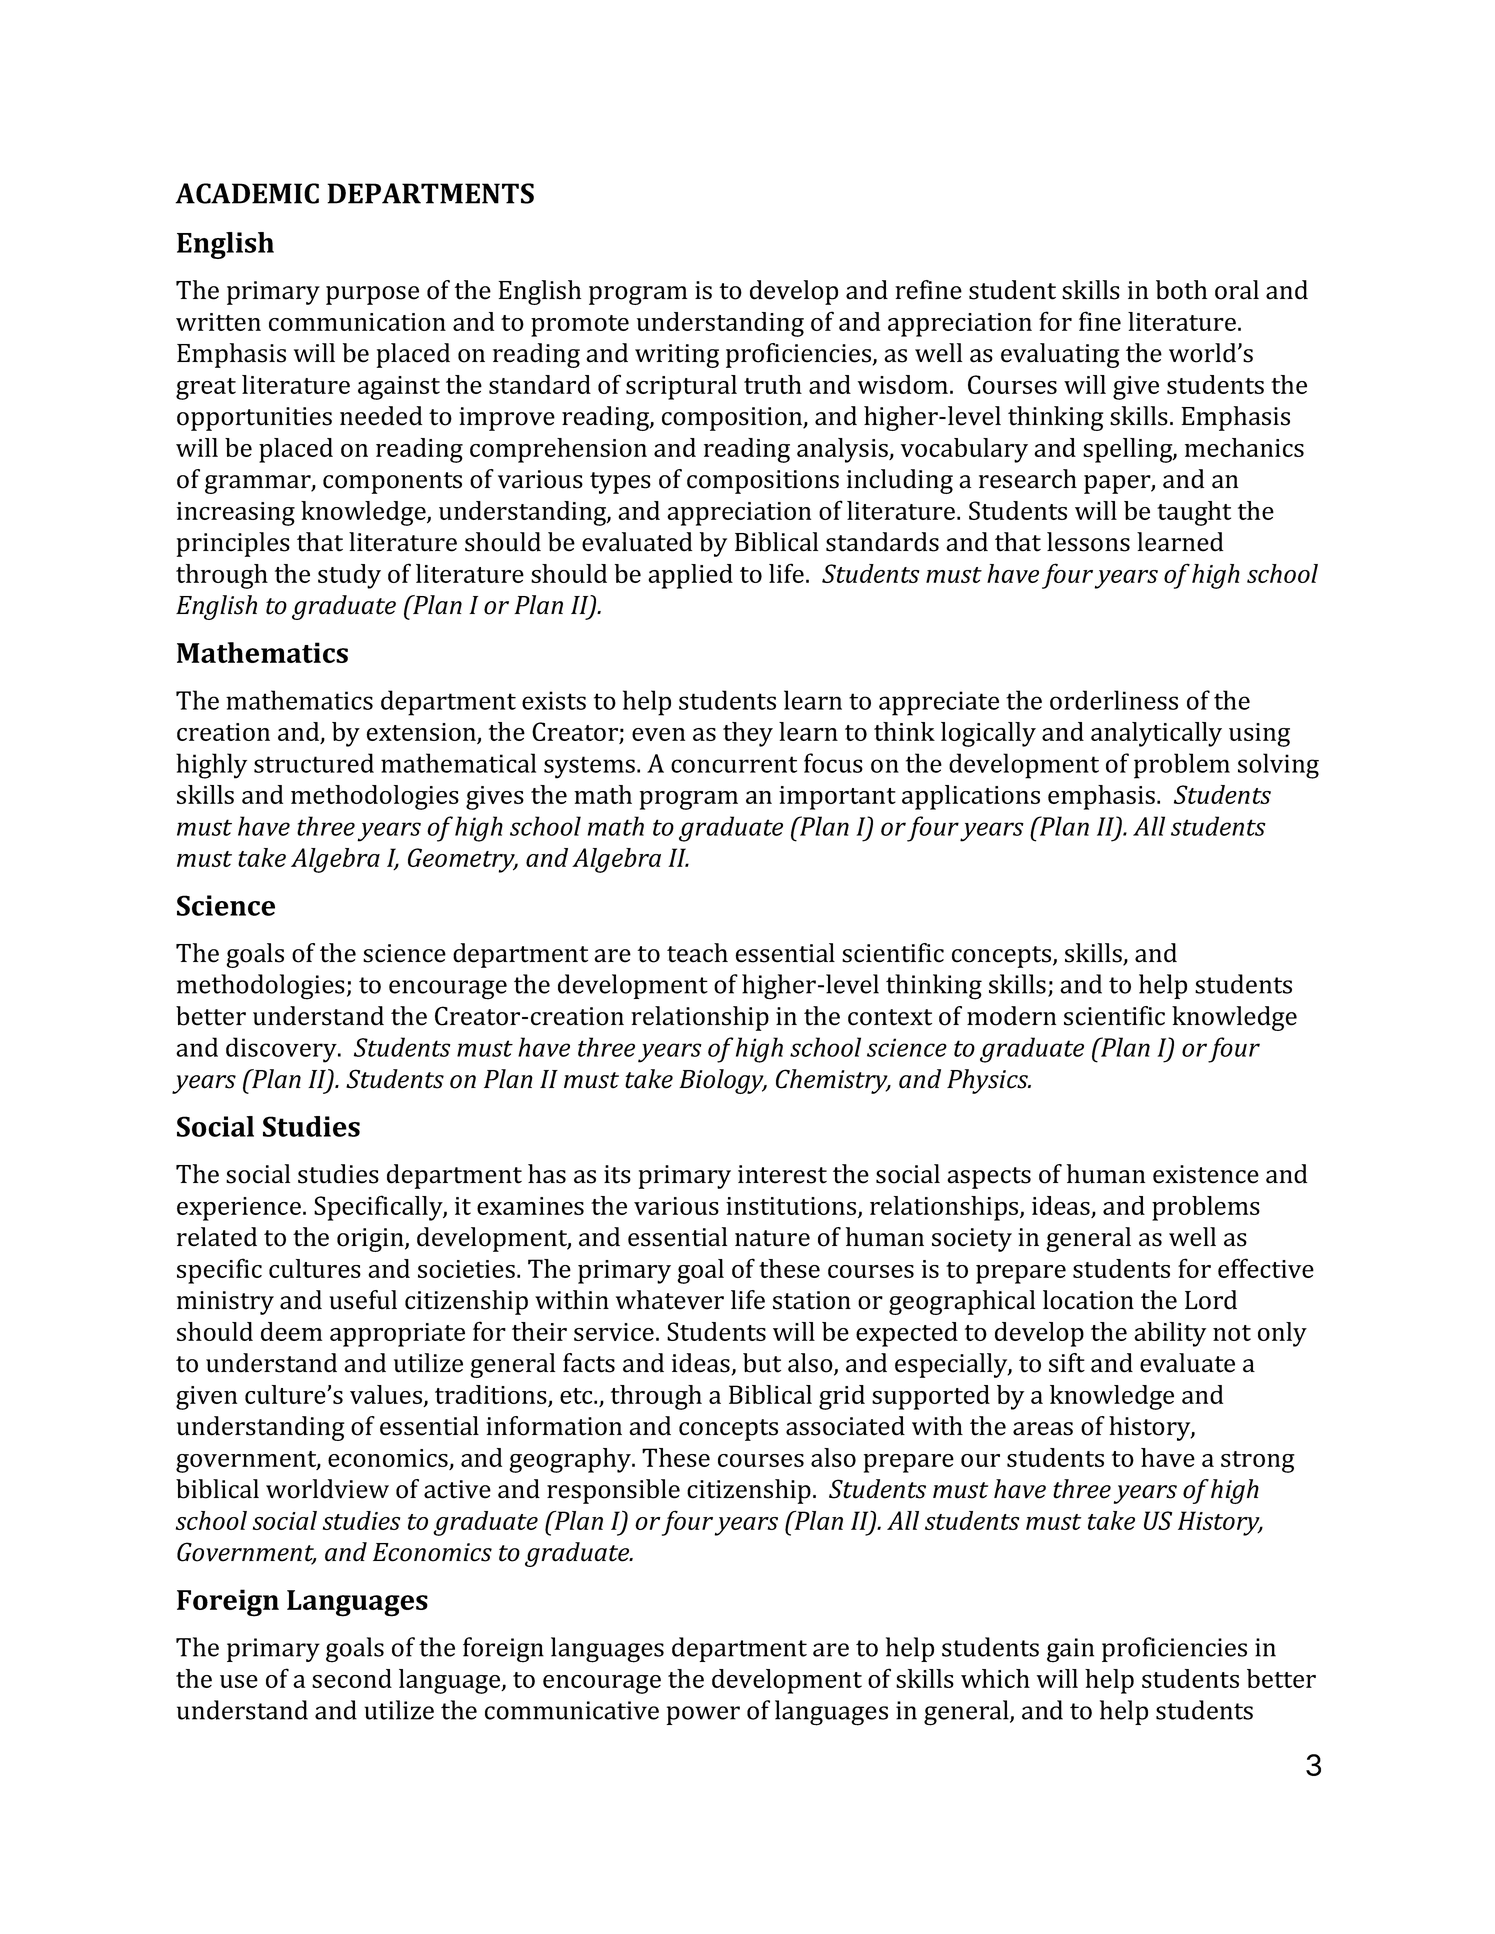 The width and height of the screenshot is (1495, 1934). I want to click on structured, so click(314, 763).
